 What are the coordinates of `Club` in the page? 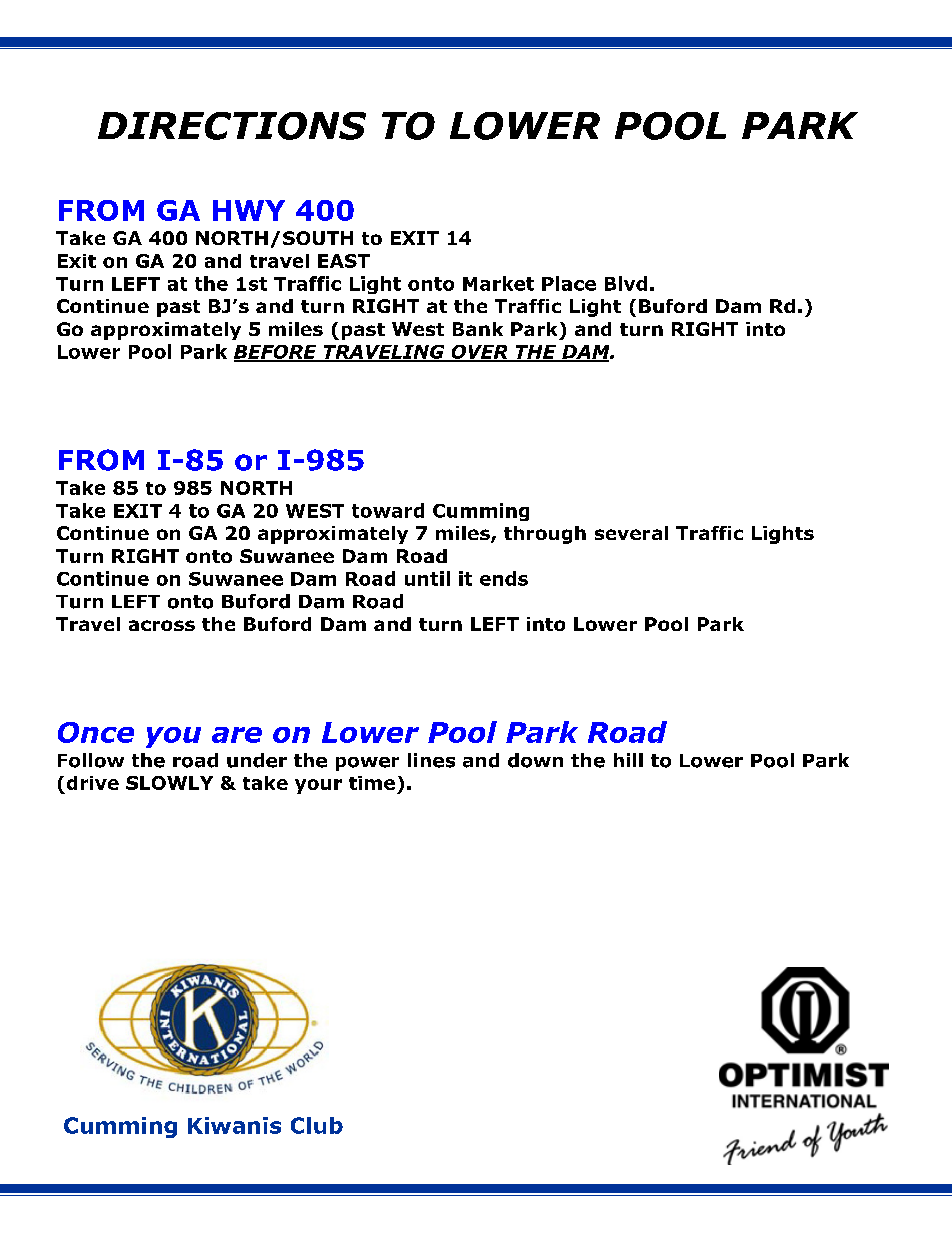 It's located at (317, 1125).
